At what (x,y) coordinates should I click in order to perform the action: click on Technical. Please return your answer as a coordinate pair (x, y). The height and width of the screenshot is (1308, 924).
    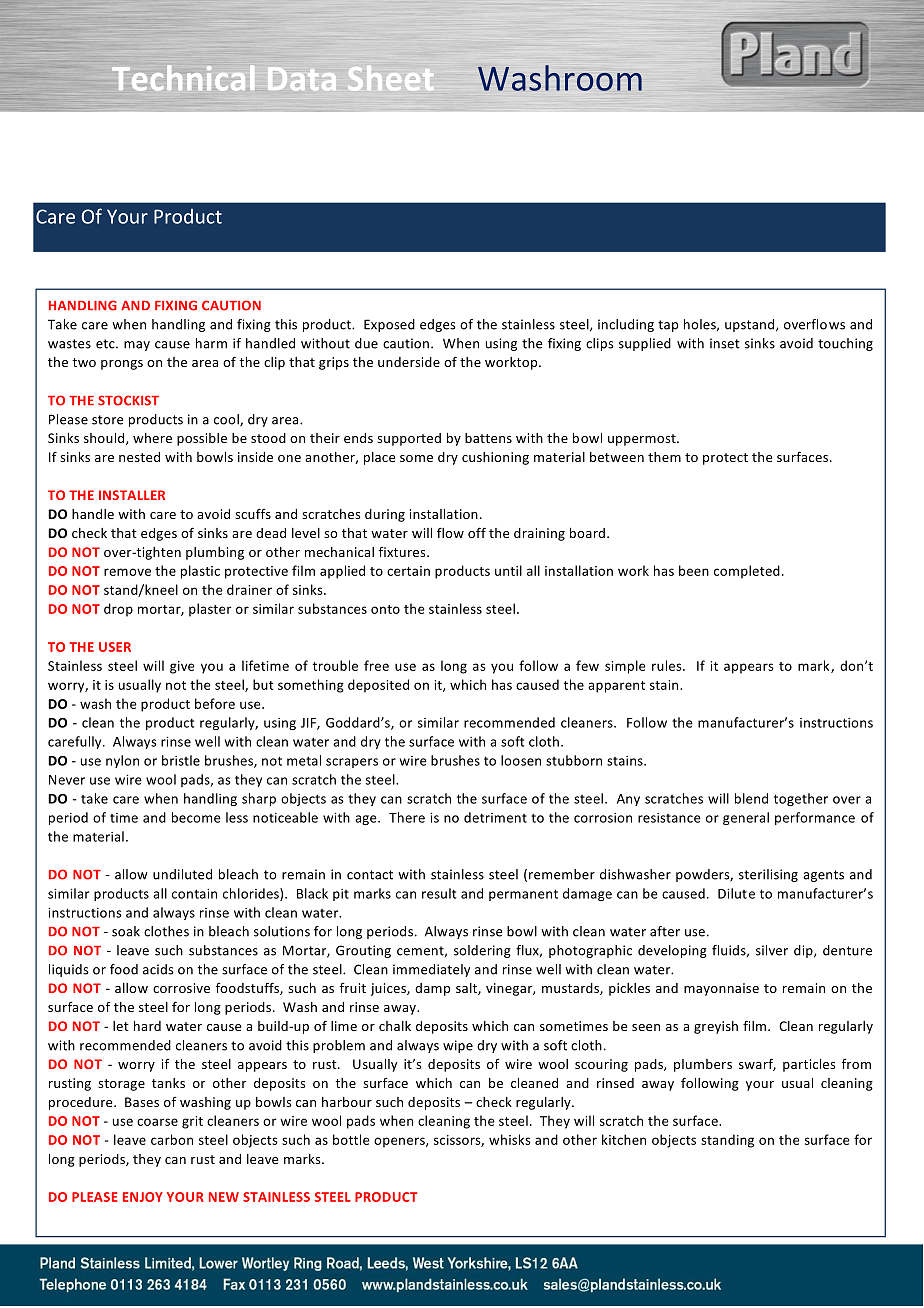
    Looking at the image, I should click on (183, 78).
